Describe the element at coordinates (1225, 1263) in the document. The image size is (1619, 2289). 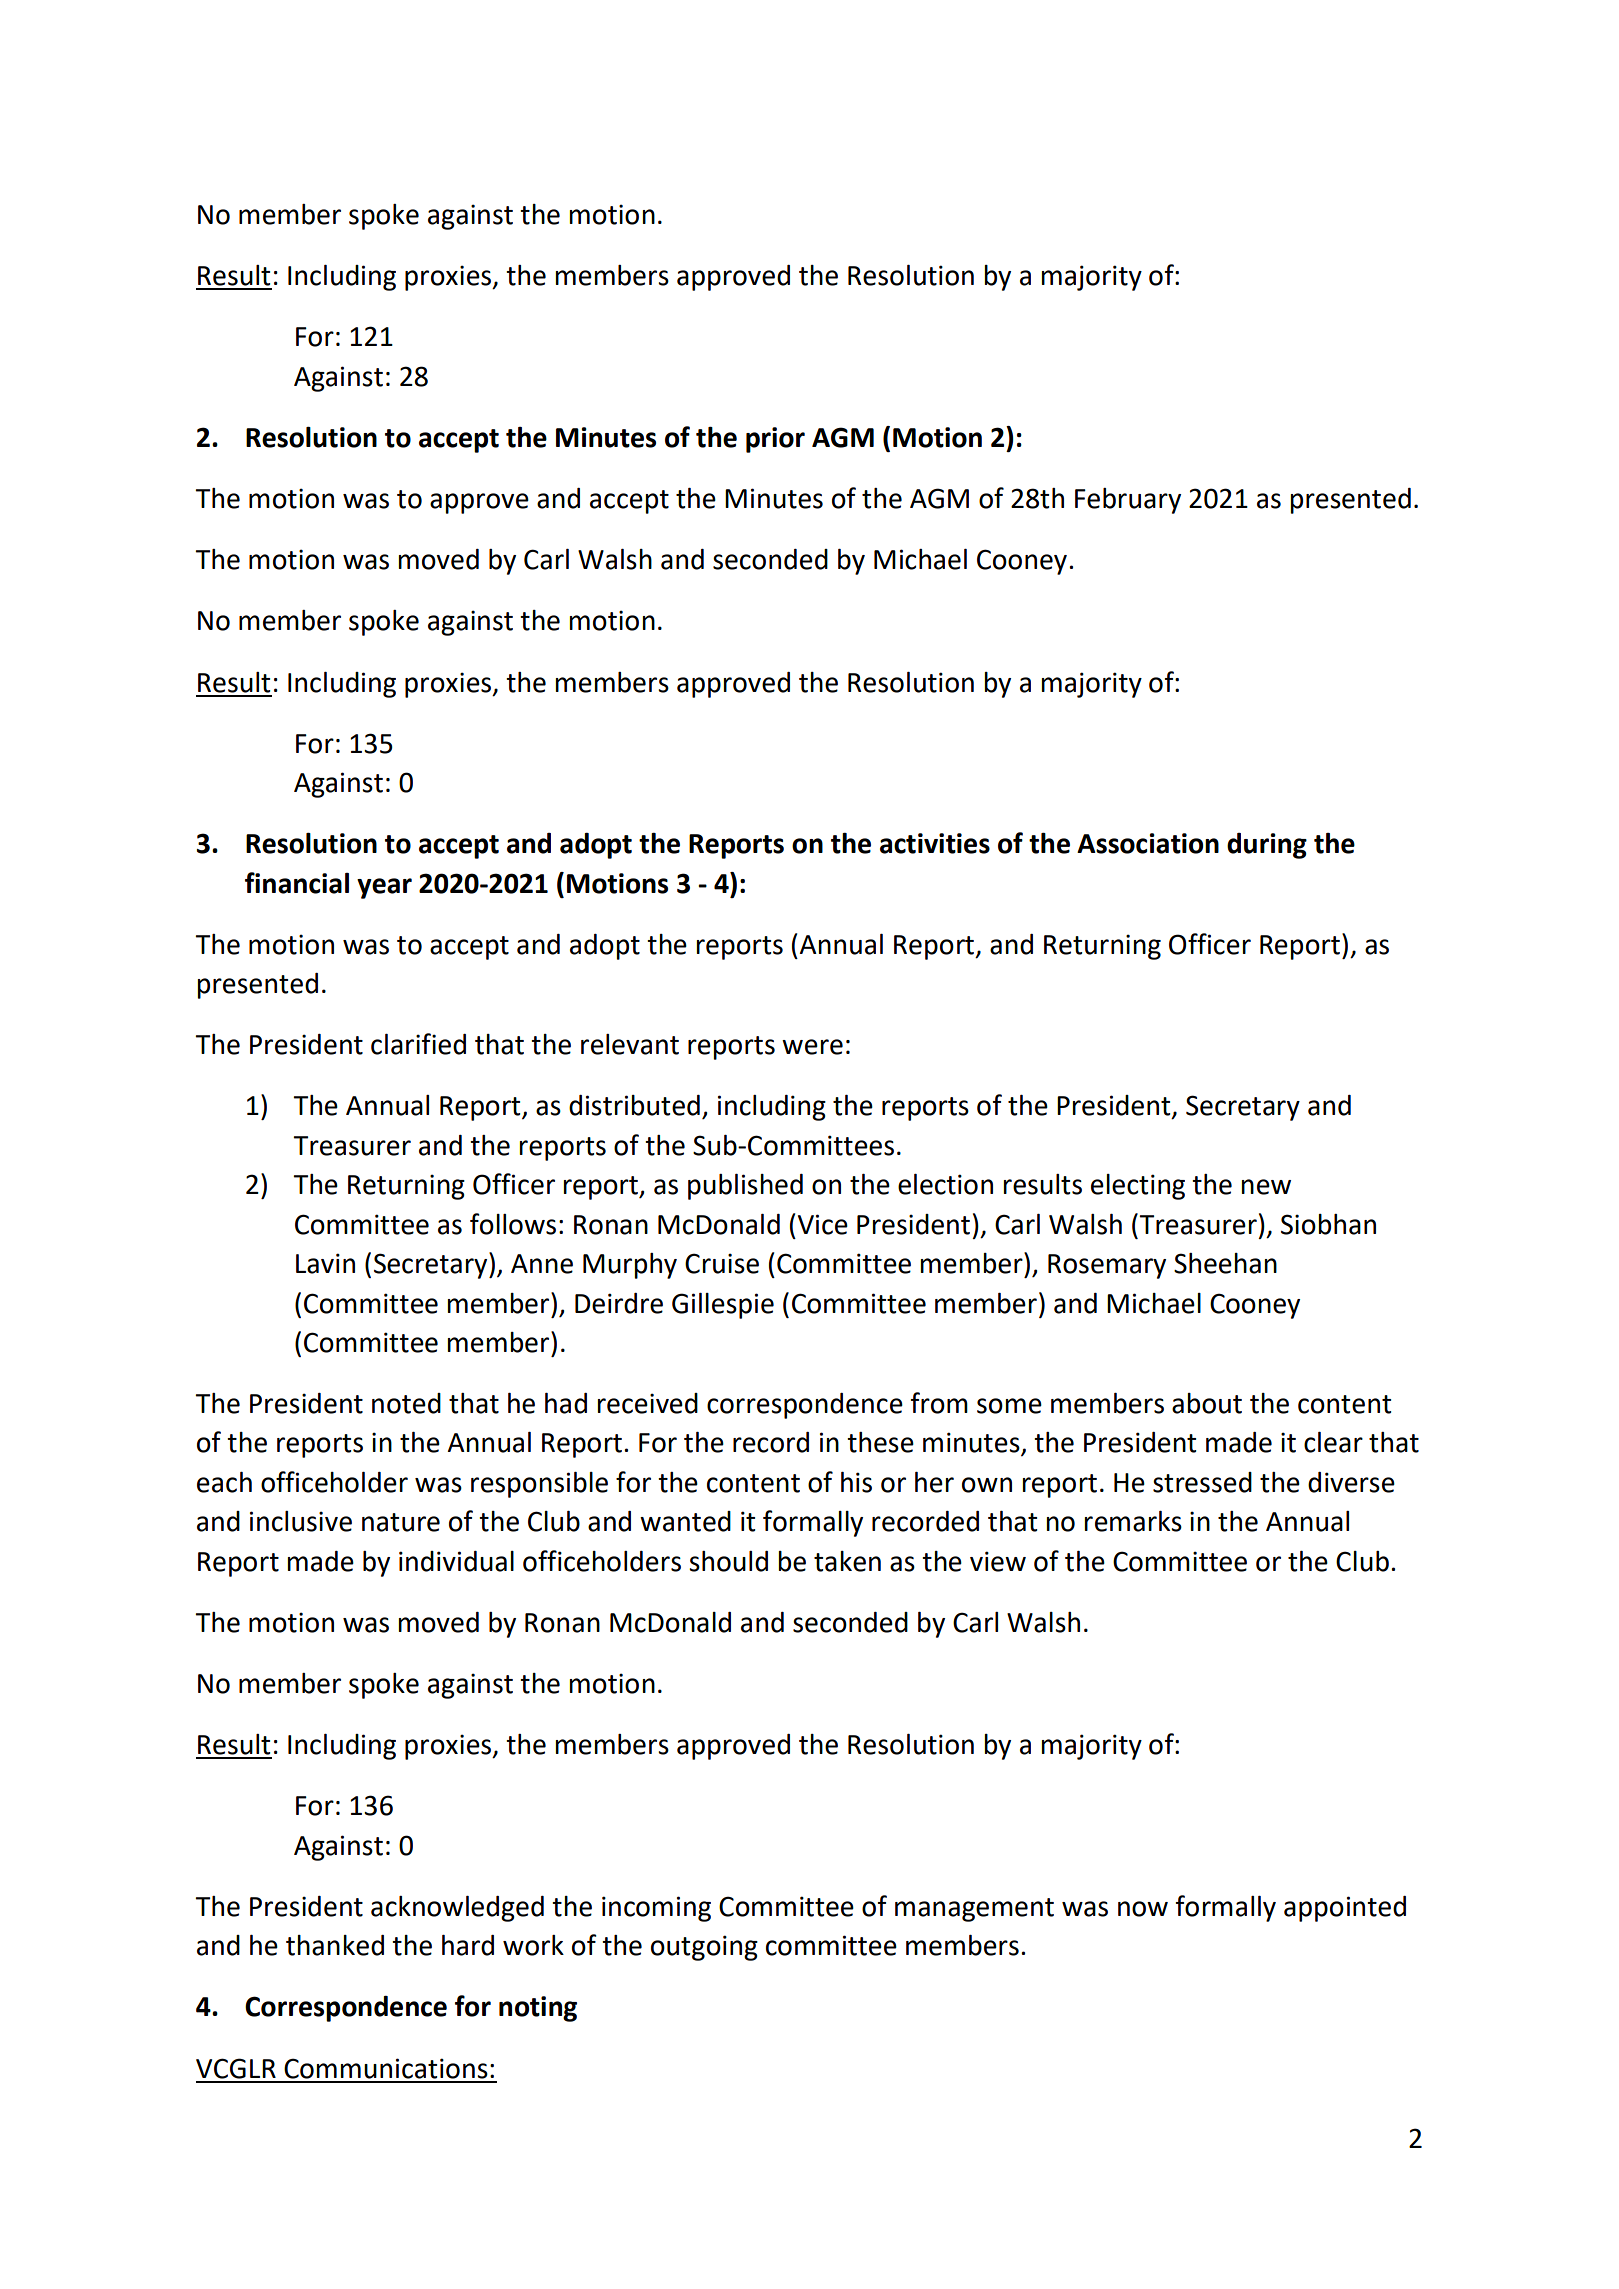
I see `Sheehan` at that location.
